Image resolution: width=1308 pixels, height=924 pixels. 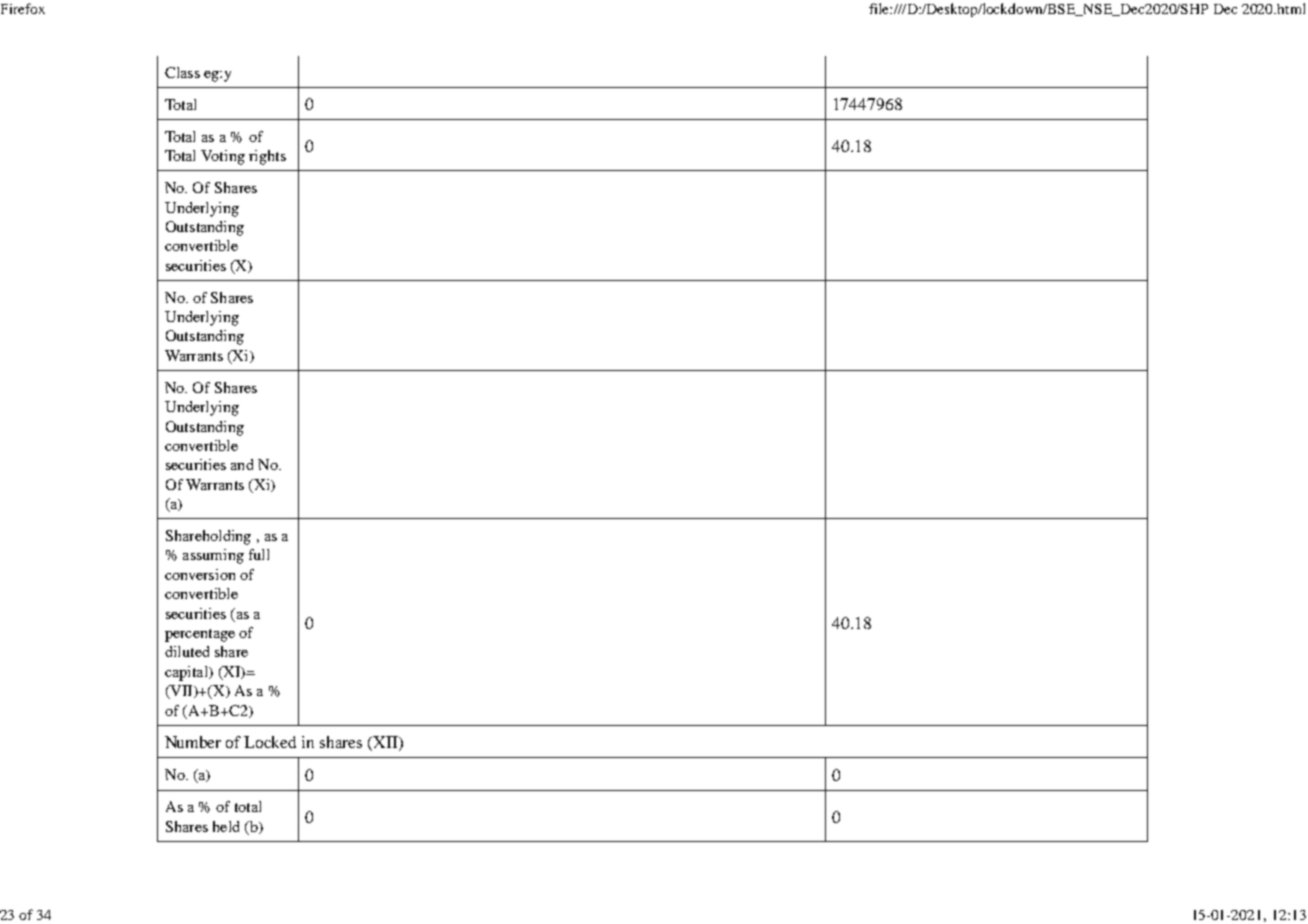 I want to click on Firefox, so click(x=23, y=8).
